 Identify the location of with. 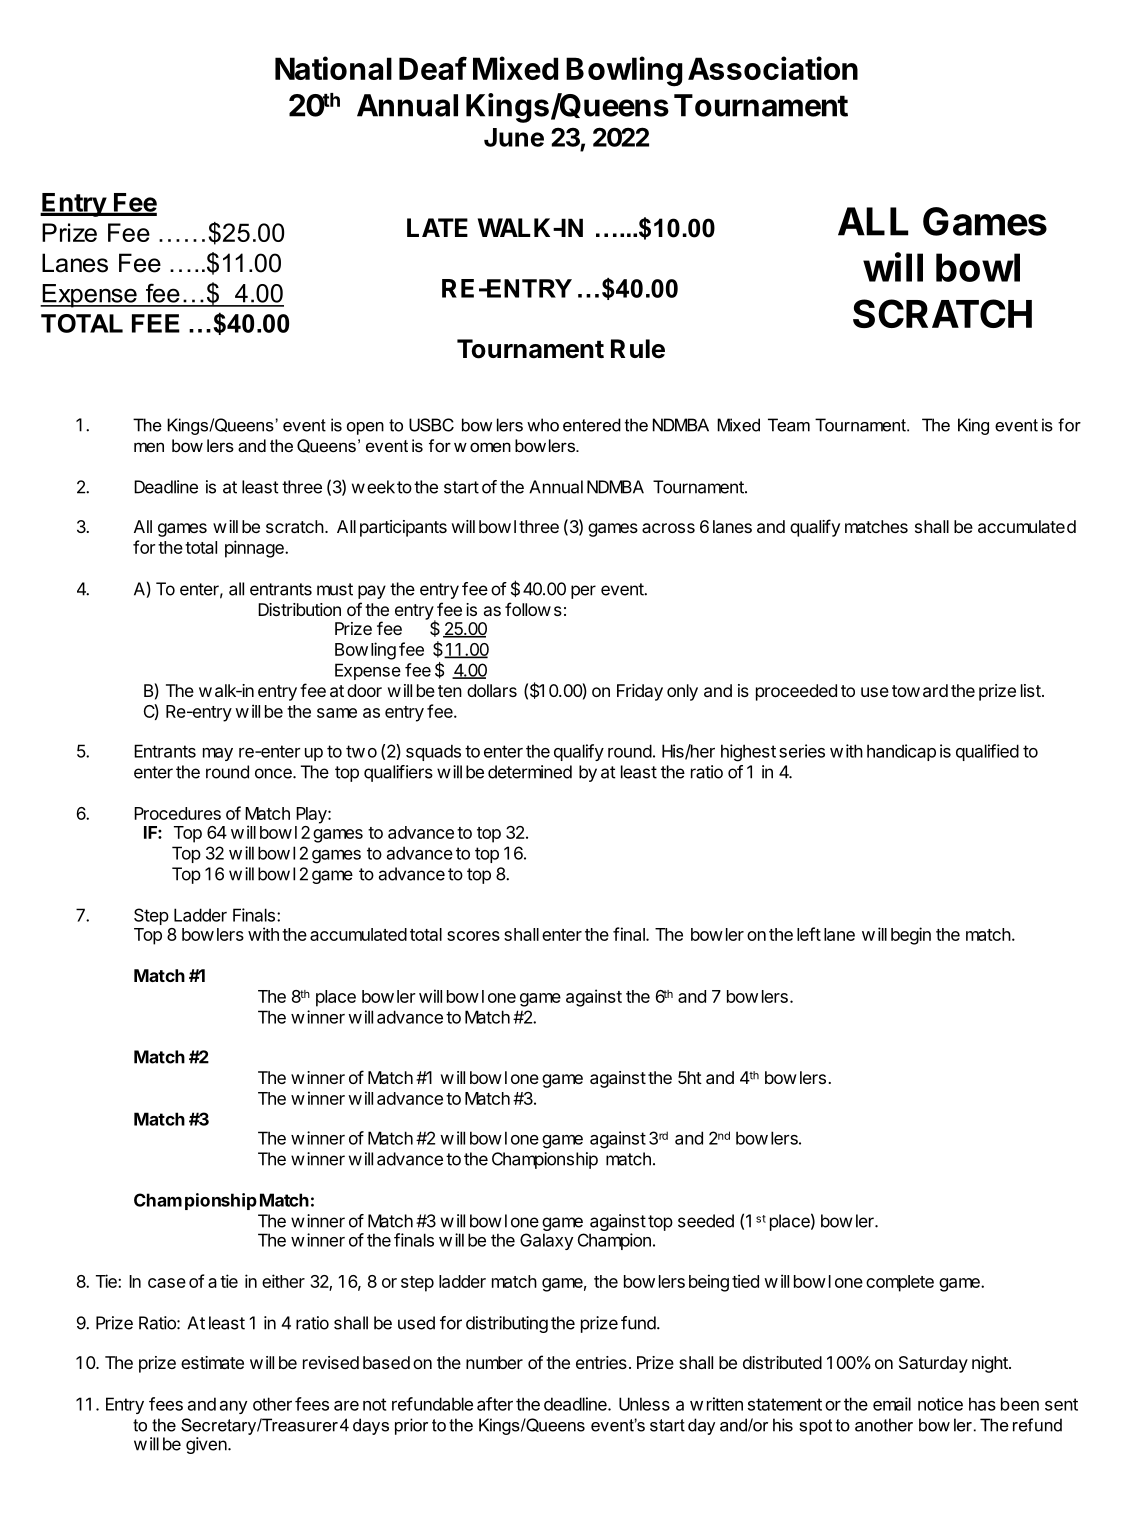
(263, 934).
